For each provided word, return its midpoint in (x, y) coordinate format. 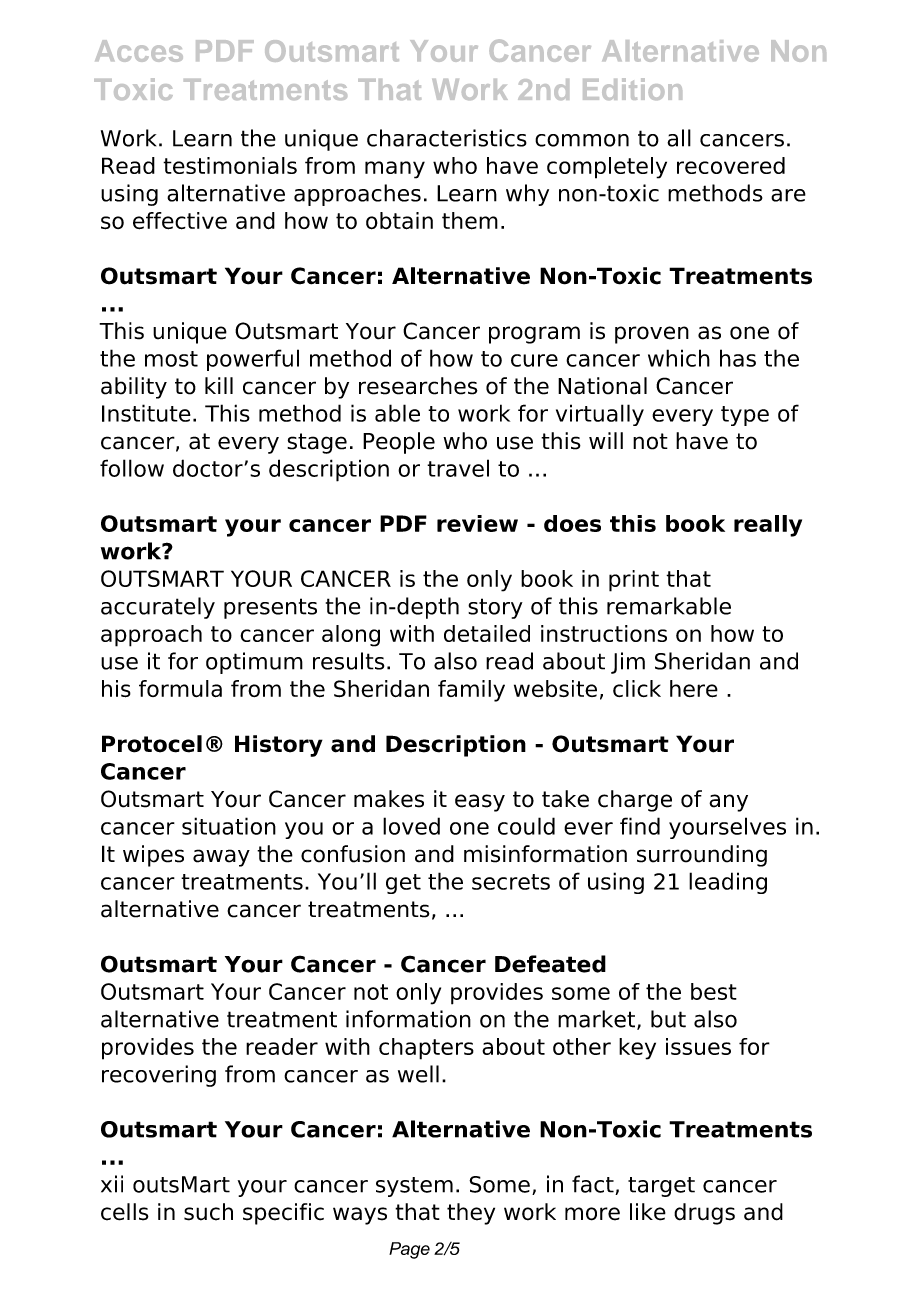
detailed (487, 633)
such (208, 1212)
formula (180, 688)
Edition (632, 89)
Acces (139, 51)
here (694, 689)
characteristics (447, 138)
